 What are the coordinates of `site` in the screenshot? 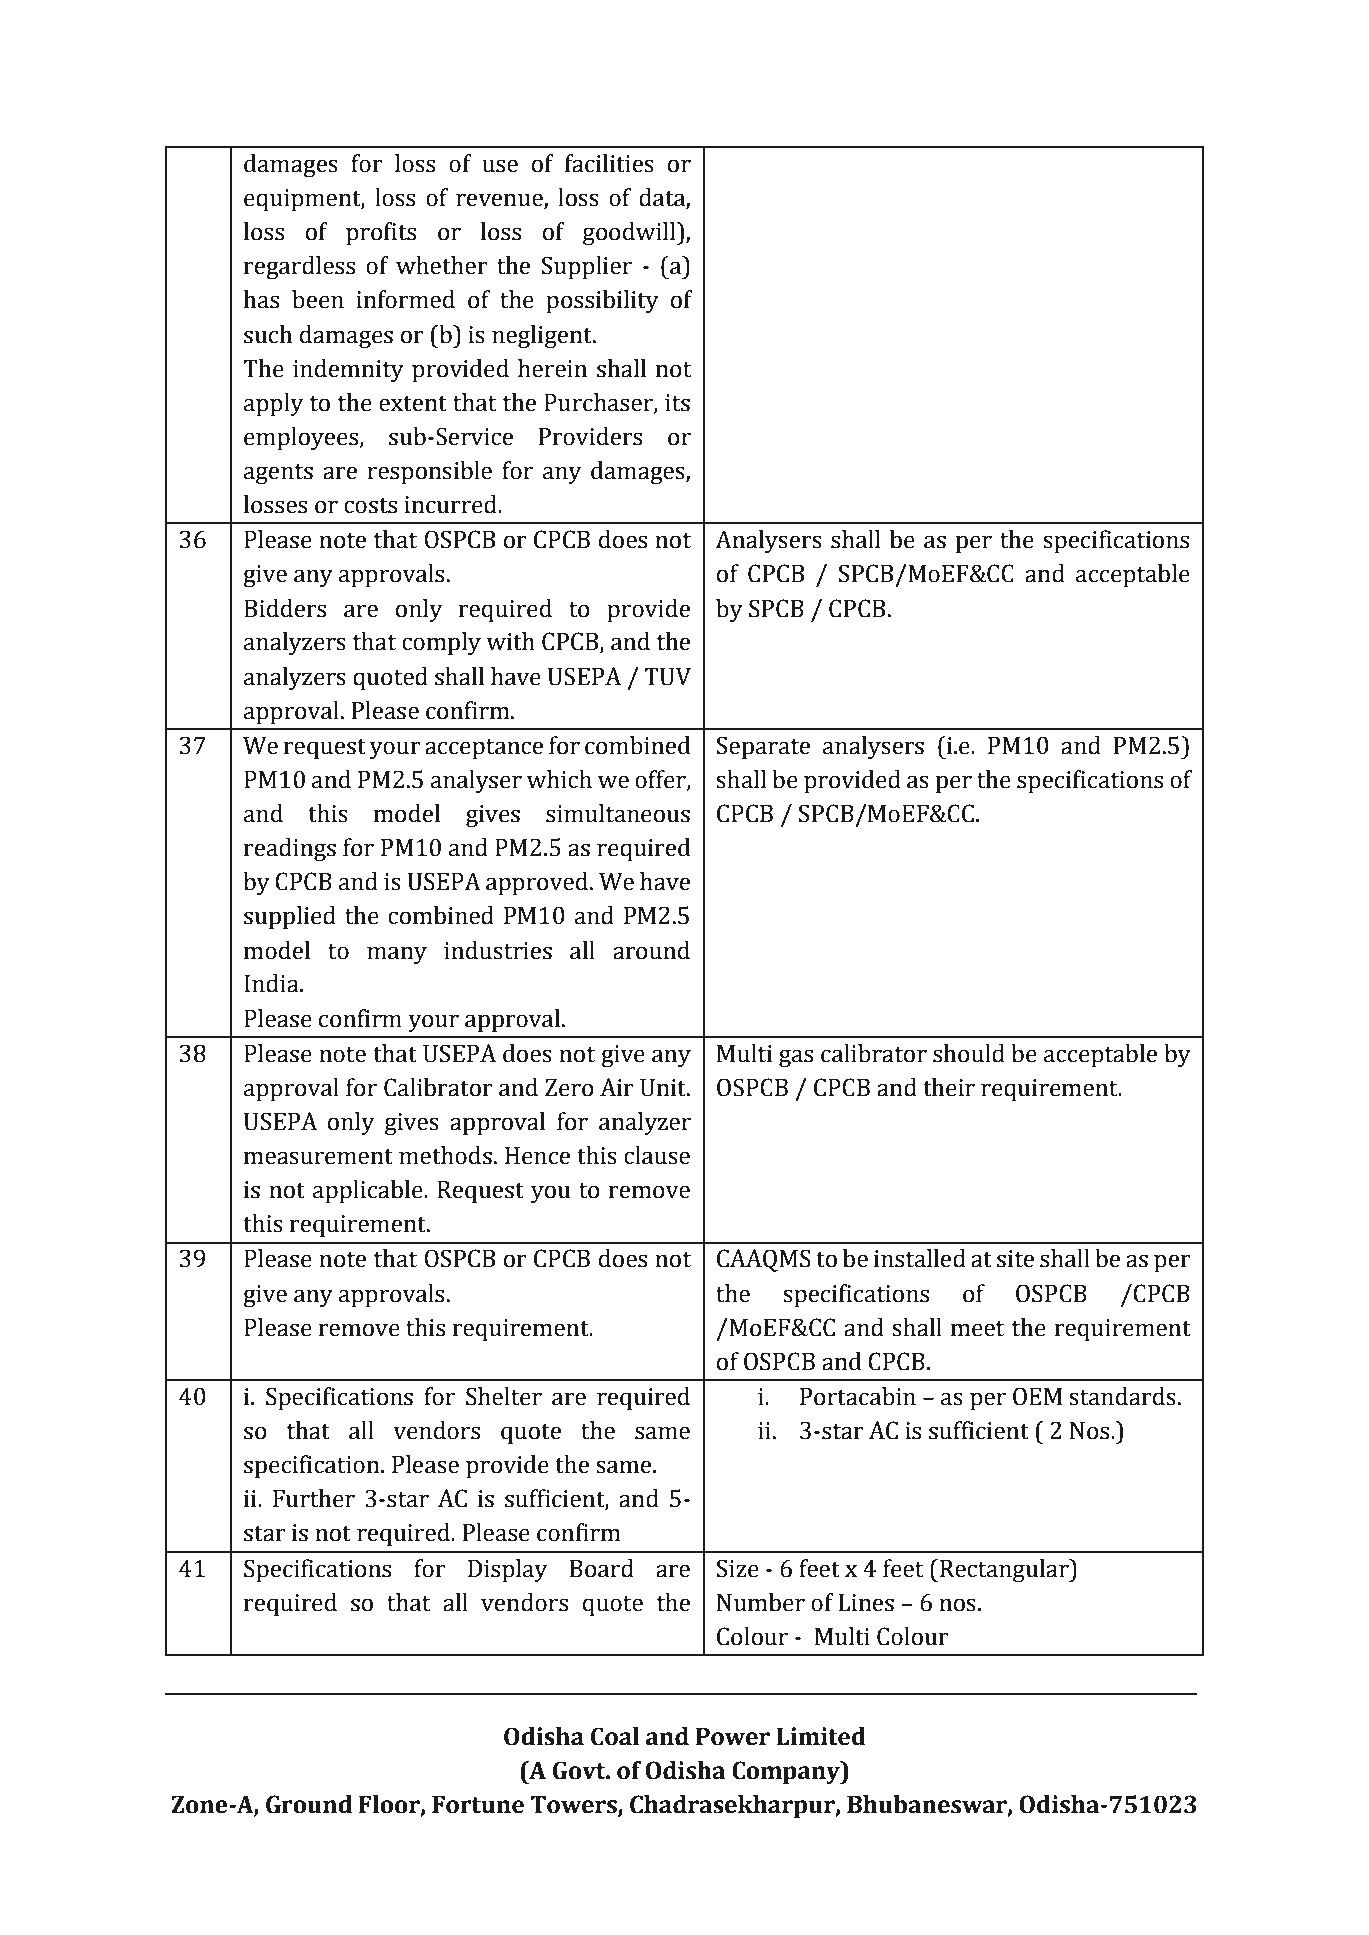 It's located at (1015, 1259).
